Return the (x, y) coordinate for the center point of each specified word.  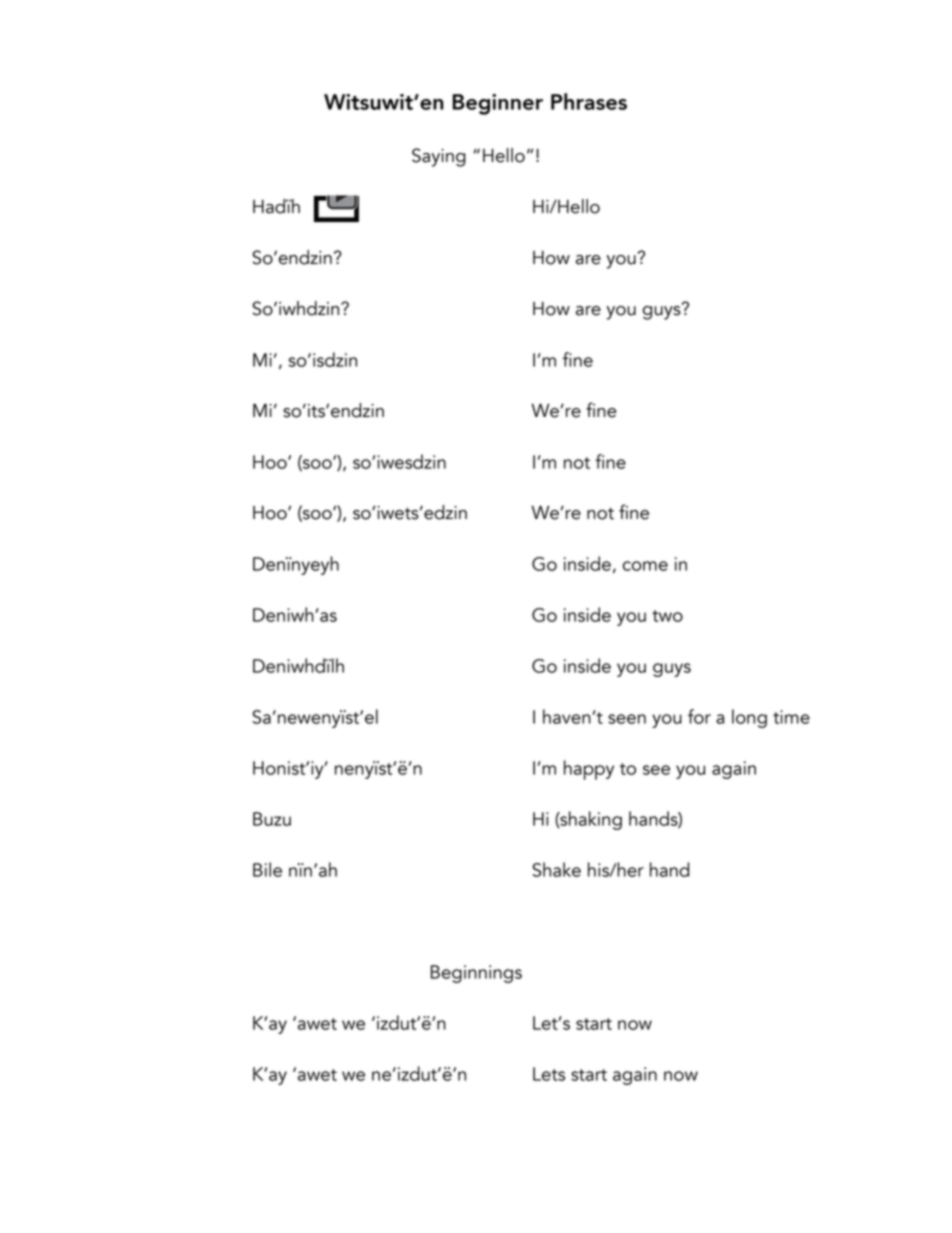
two (667, 616)
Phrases (589, 101)
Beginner (497, 104)
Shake (557, 869)
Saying (439, 157)
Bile (267, 869)
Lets (549, 1074)
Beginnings (476, 974)
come (645, 566)
